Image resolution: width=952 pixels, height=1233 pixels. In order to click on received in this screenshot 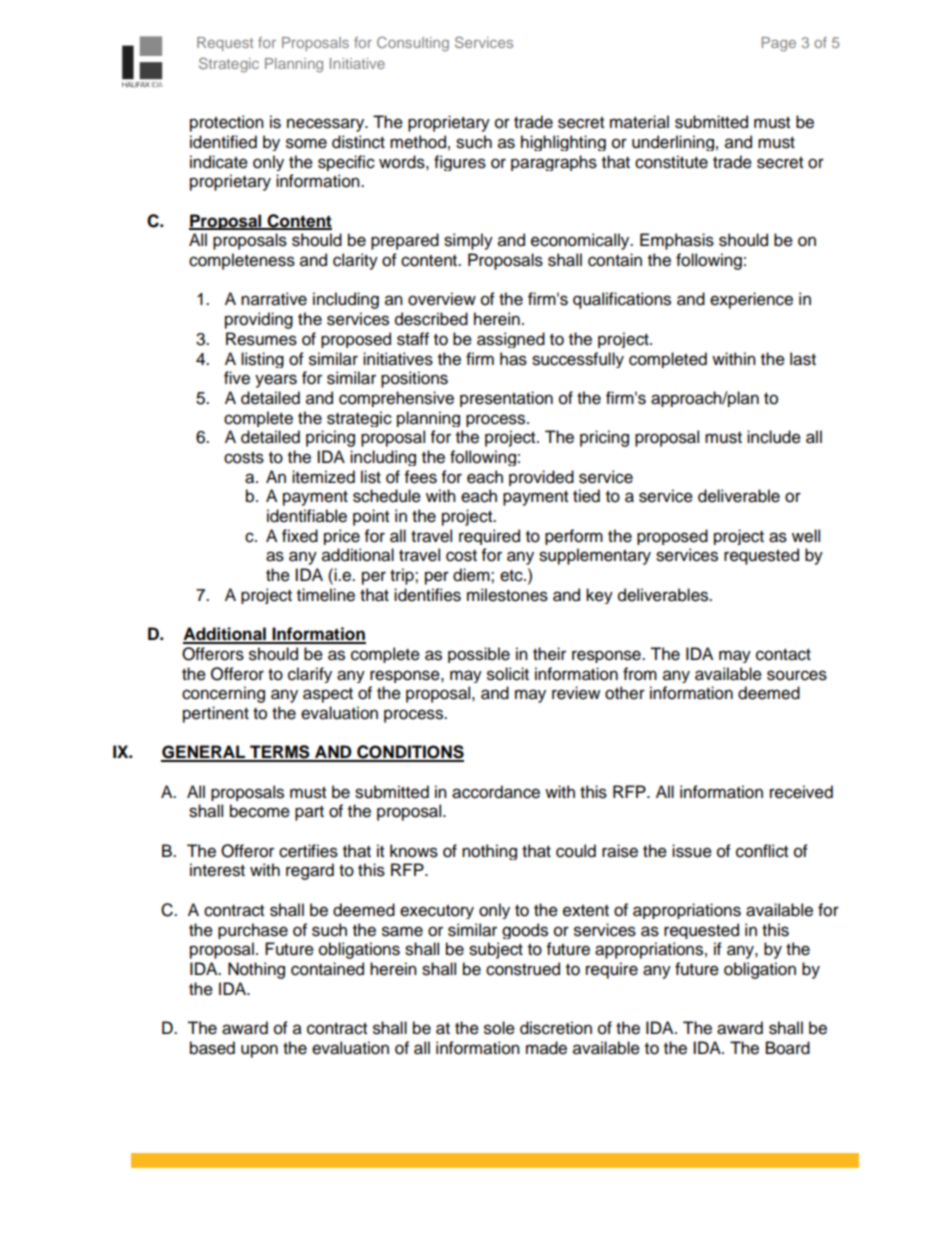, I will do `click(801, 792)`.
